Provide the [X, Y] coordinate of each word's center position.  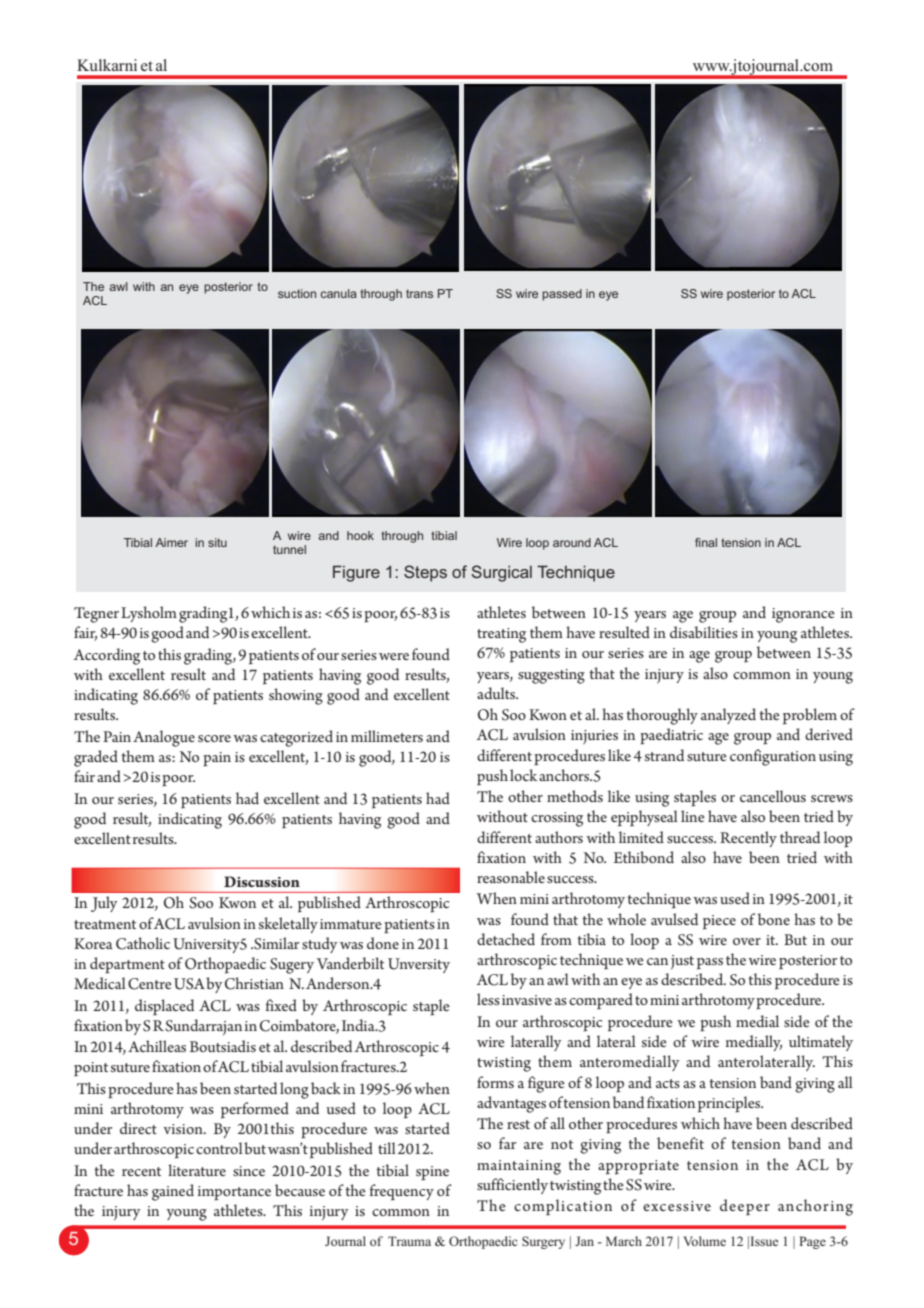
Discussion [262, 881]
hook [360, 535]
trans [419, 293]
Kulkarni [107, 65]
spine [432, 1173]
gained [173, 1192]
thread [800, 837]
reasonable [511, 877]
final [706, 542]
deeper [745, 1207]
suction [297, 293]
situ [217, 542]
